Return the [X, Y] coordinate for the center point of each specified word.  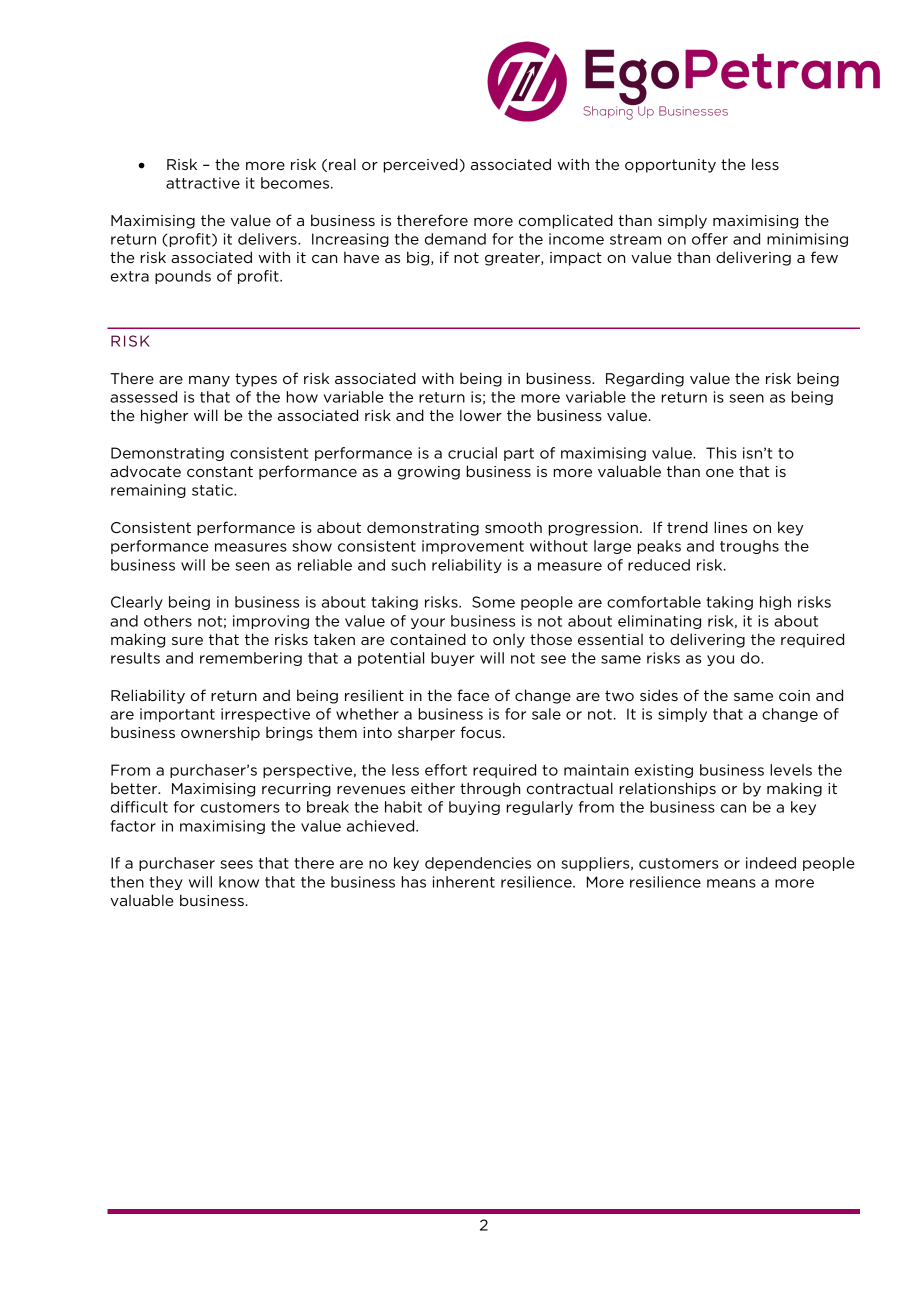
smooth [513, 527]
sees [236, 864]
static [213, 490]
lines [730, 527]
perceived [420, 165]
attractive [203, 183]
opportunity [670, 166]
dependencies [478, 864]
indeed [771, 863]
